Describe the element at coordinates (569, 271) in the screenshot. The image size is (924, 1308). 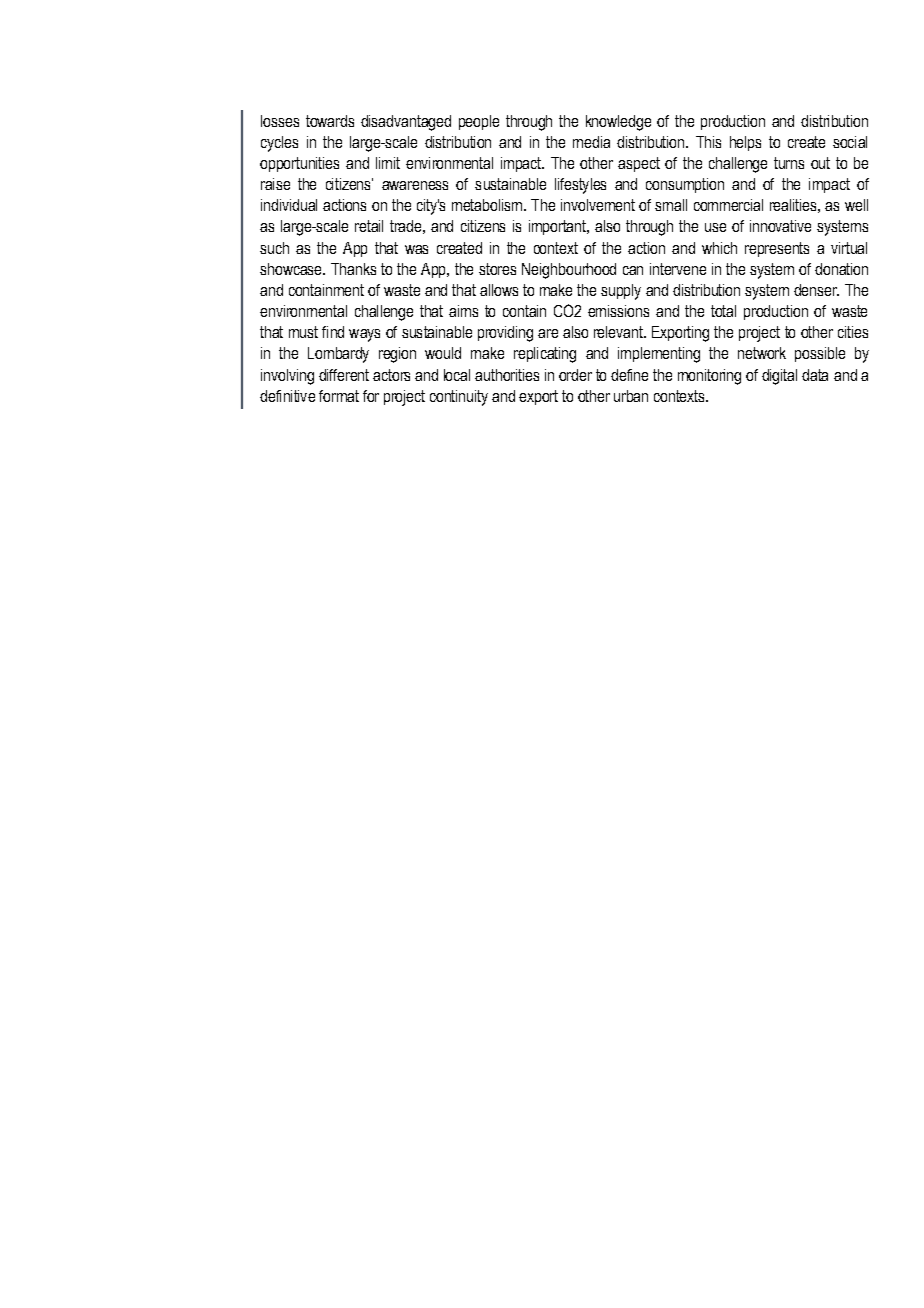
I see `Neighbourhood` at that location.
